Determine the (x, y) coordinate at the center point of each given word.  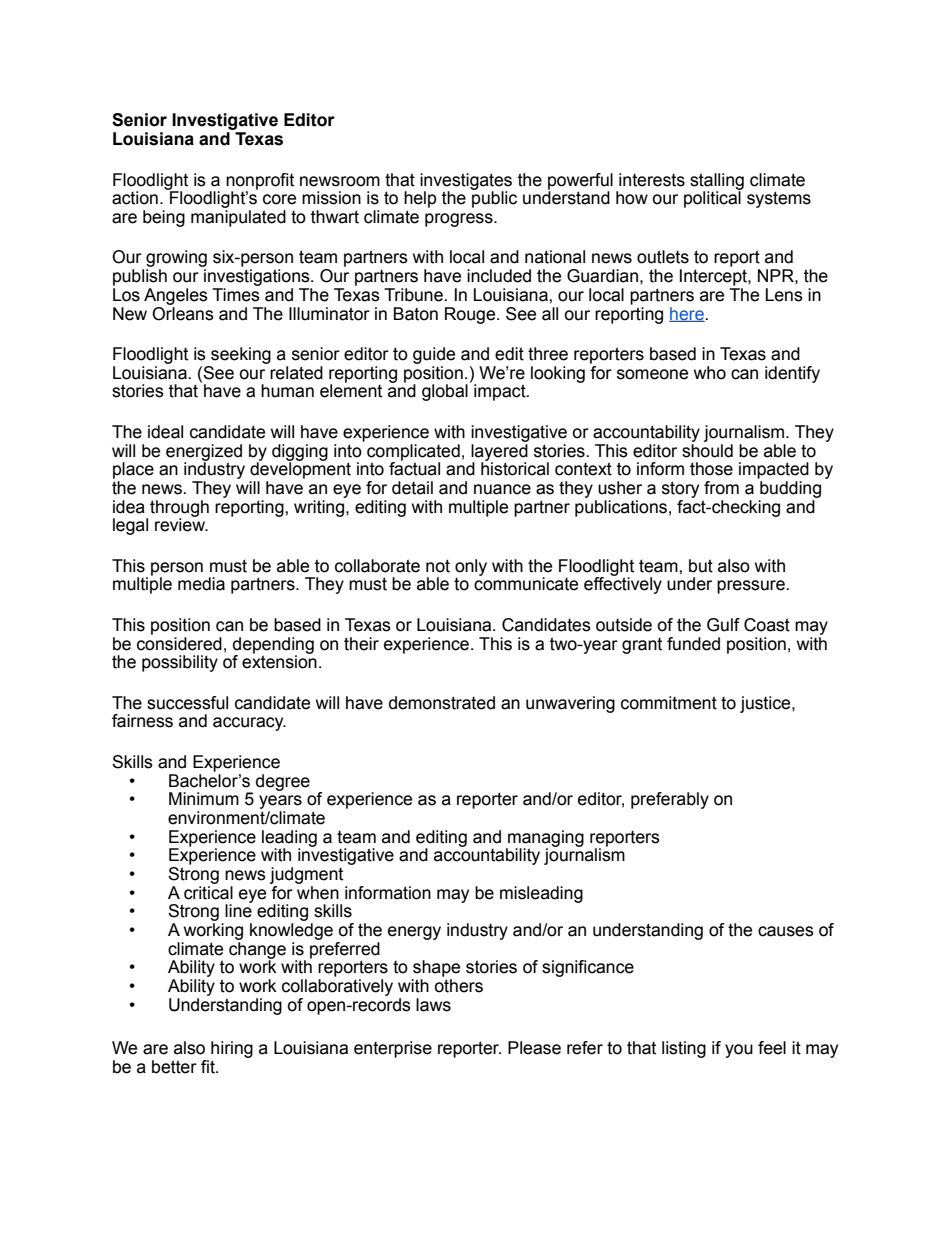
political (713, 198)
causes (786, 931)
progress (460, 220)
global (445, 392)
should (707, 449)
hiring (232, 1049)
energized (204, 453)
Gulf (723, 625)
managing (545, 839)
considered (179, 642)
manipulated (238, 218)
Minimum (204, 799)
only (471, 567)
